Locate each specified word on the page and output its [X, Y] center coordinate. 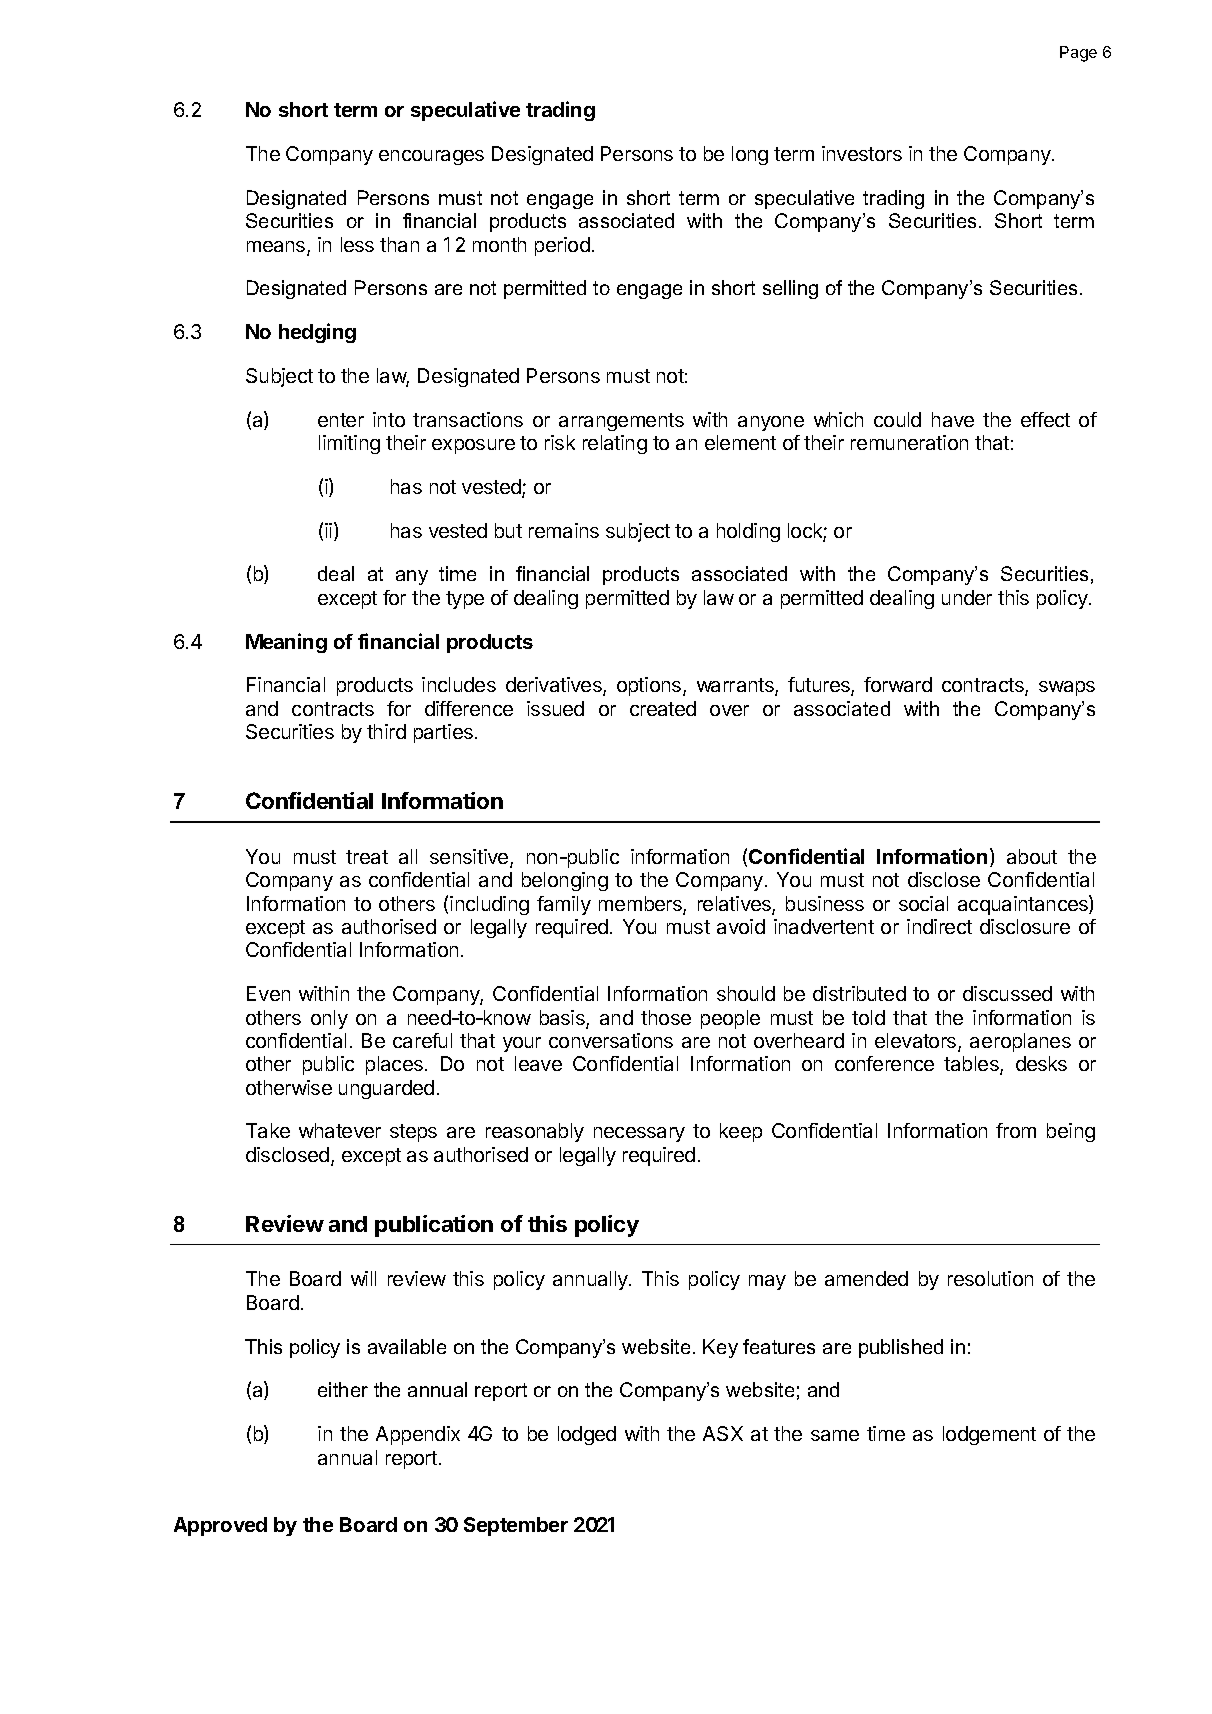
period [562, 246]
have [953, 419]
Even [268, 993]
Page [1078, 54]
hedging [317, 333]
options [650, 686]
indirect [939, 926]
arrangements [621, 422]
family [564, 905]
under [967, 597]
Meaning [286, 643]
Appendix [418, 1435]
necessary [639, 1134]
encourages [431, 157]
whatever [340, 1130]
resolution [990, 1278]
